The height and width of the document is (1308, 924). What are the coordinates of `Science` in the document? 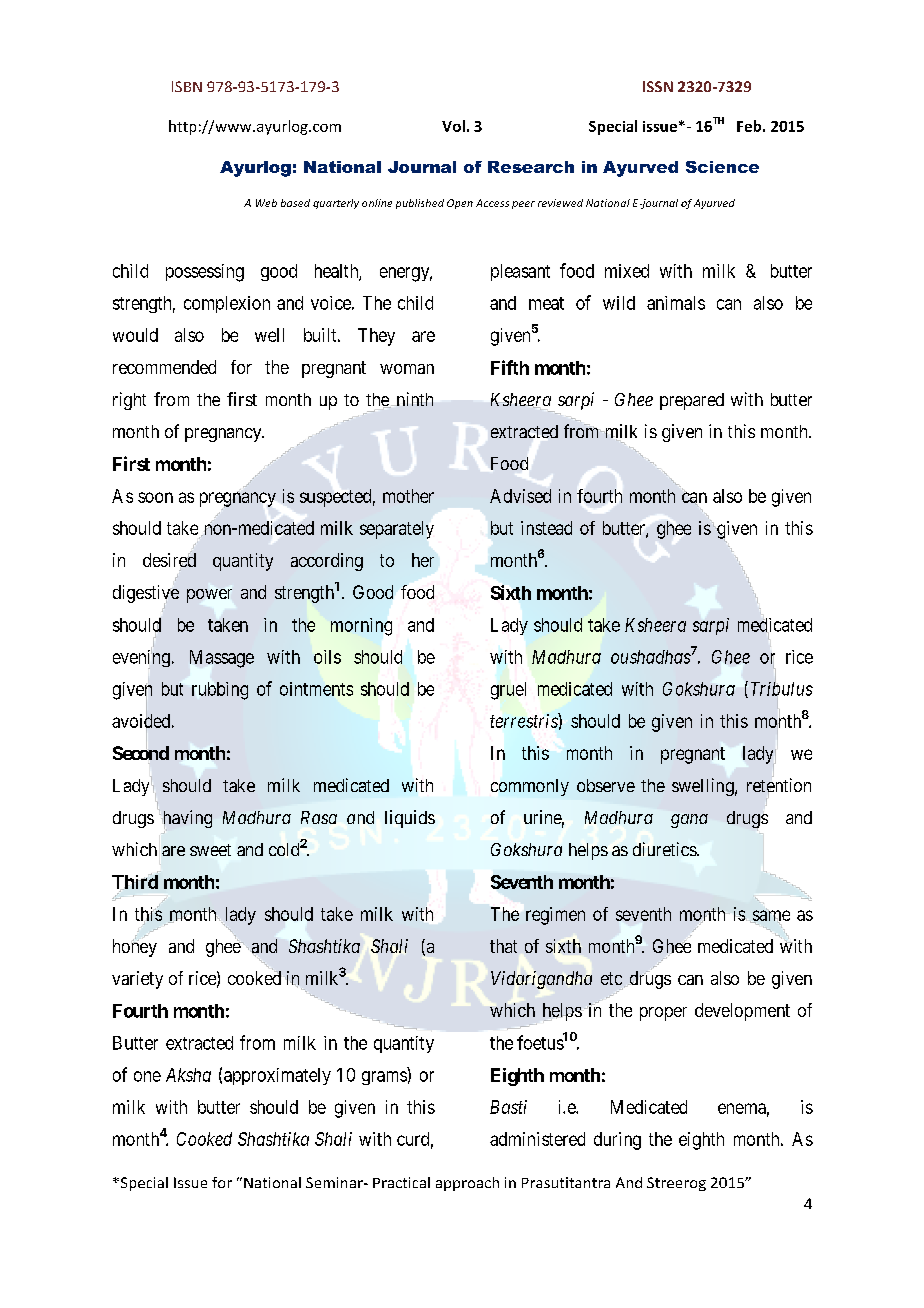 It's located at (722, 167).
